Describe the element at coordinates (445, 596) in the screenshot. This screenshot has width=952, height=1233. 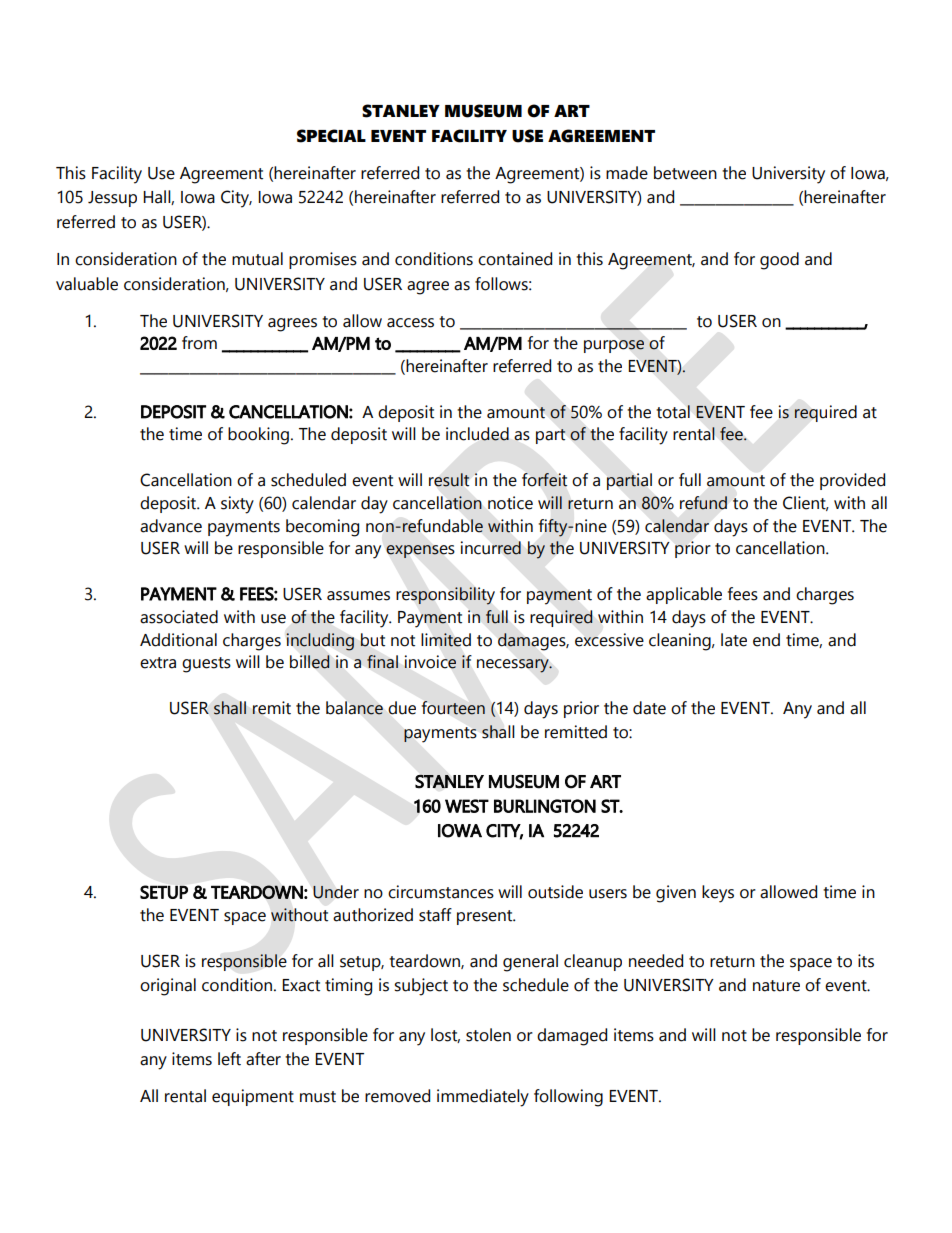
I see `responsibility` at that location.
